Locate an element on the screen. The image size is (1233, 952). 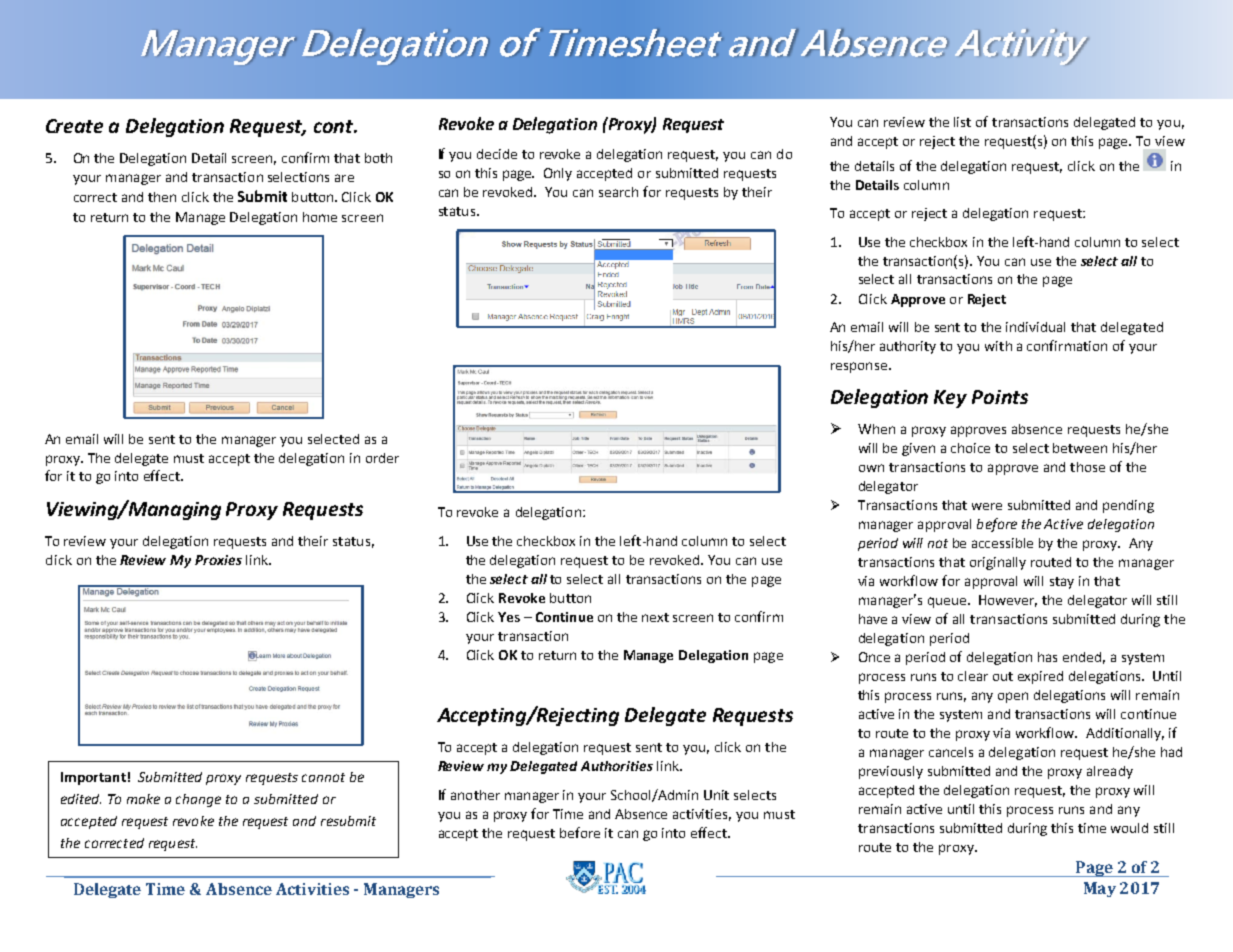
cannot is located at coordinates (323, 777).
